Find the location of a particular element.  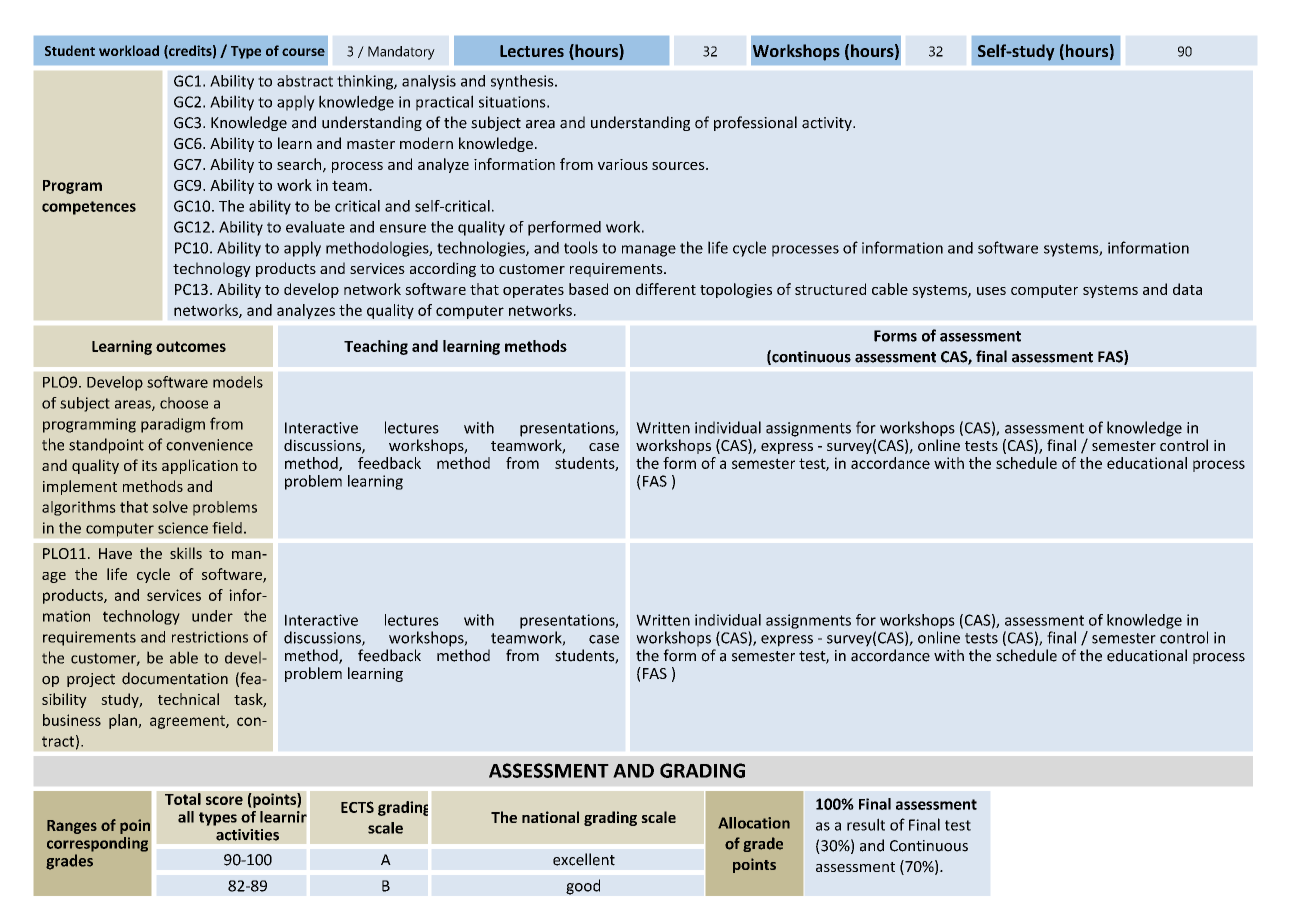

data is located at coordinates (1187, 289).
